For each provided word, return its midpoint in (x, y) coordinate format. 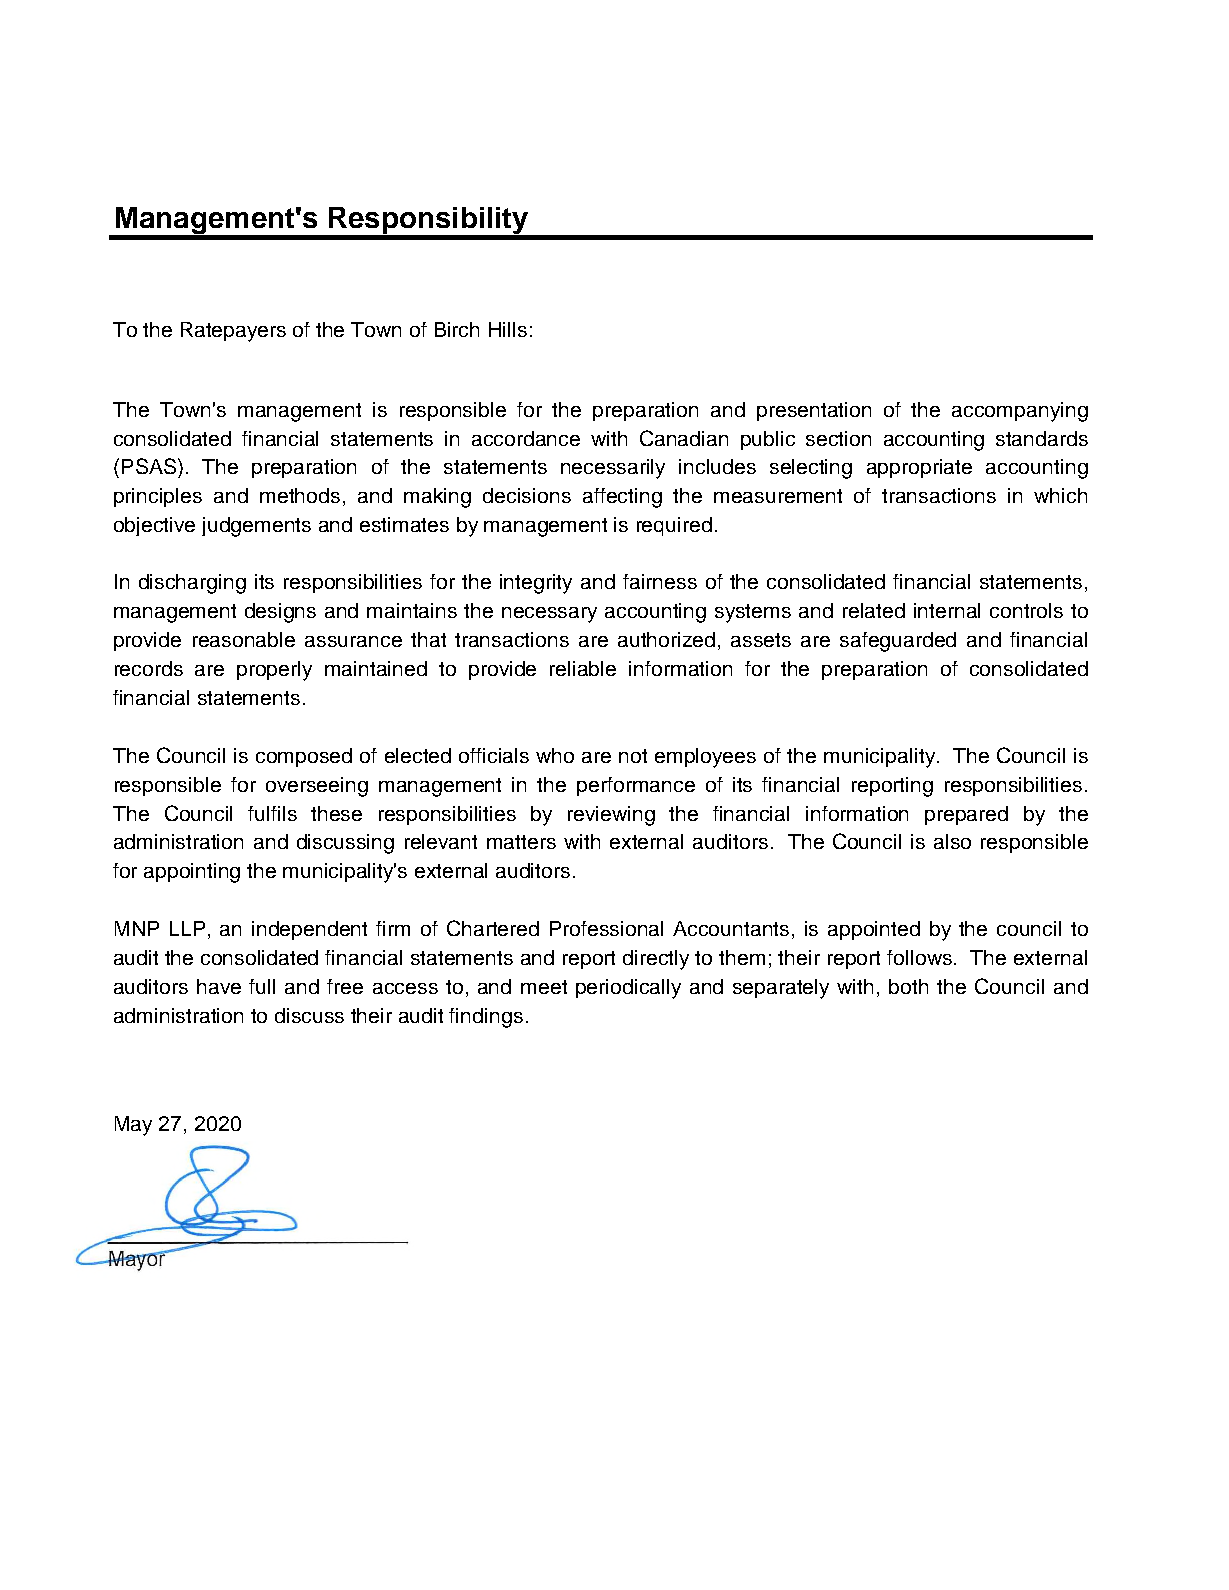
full (262, 986)
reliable (583, 668)
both (908, 986)
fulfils (272, 813)
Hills (508, 329)
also (952, 841)
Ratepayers (233, 332)
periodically (628, 989)
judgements (256, 527)
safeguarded (898, 642)
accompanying (1020, 412)
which (1060, 495)
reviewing (611, 816)
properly (274, 671)
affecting (622, 498)
